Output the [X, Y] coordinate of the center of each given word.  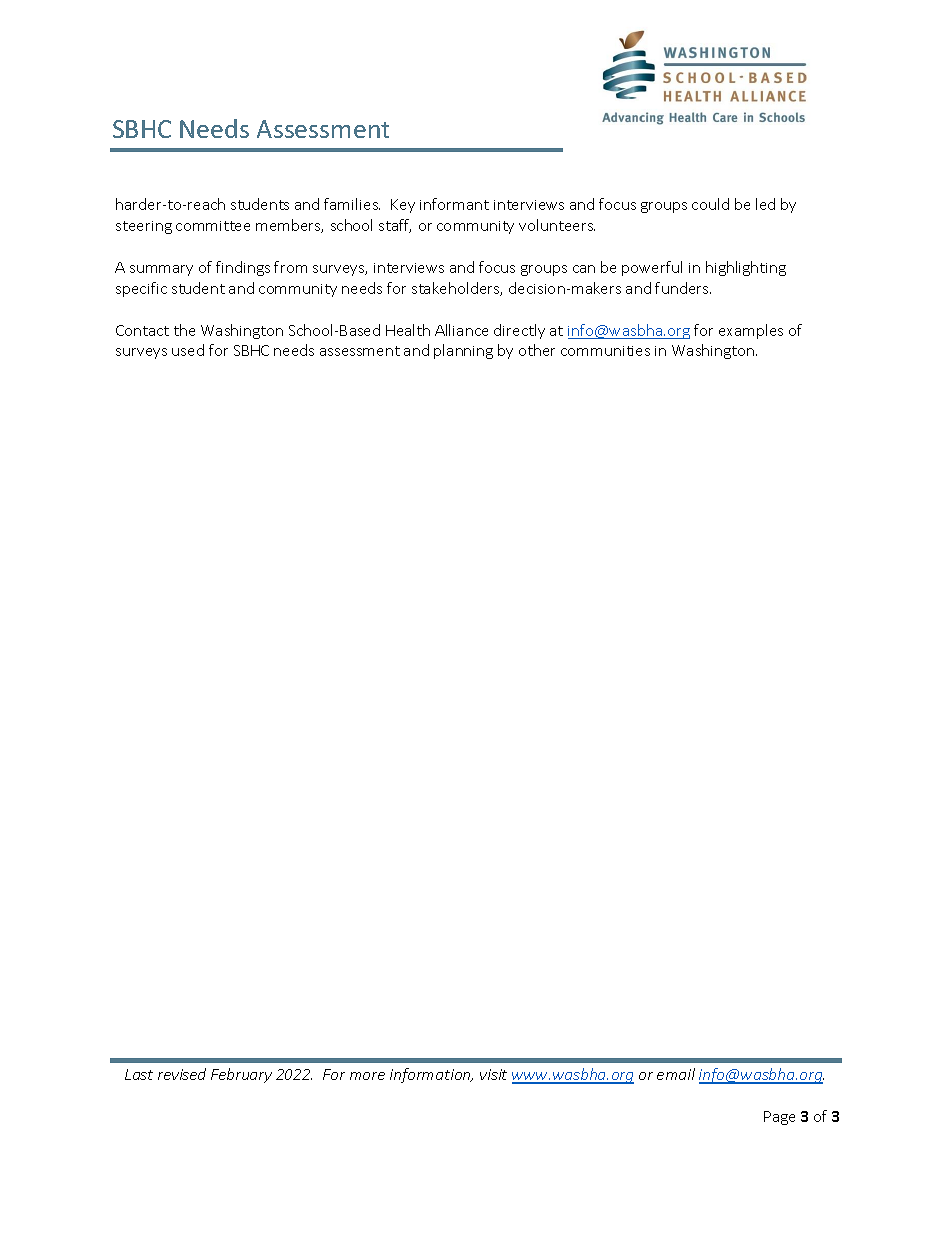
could [710, 204]
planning [463, 351]
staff [395, 226]
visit [493, 1074]
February [241, 1075]
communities [605, 351]
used [188, 350]
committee [213, 226]
